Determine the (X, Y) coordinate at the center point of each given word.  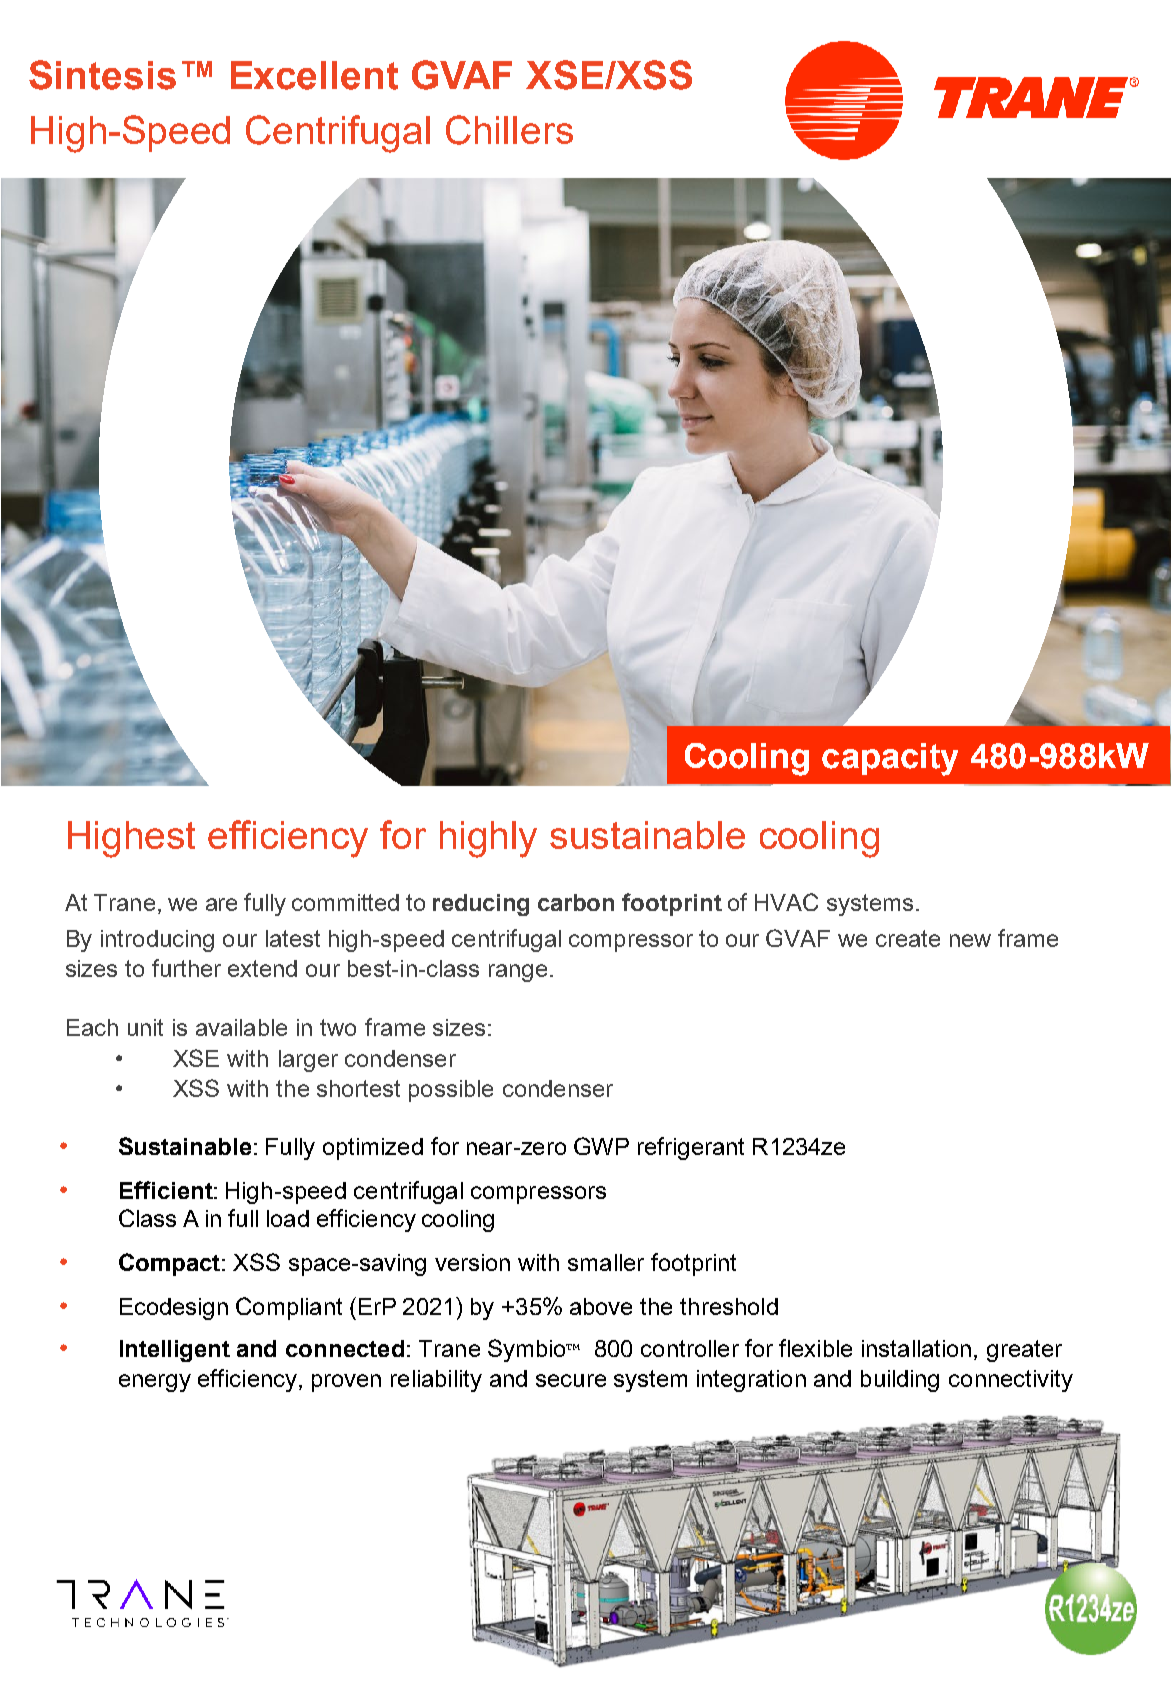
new (970, 940)
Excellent (314, 75)
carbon (576, 902)
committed (345, 902)
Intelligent (175, 1351)
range (518, 973)
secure (571, 1380)
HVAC (786, 902)
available (241, 1027)
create (908, 938)
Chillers (509, 130)
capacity (890, 759)
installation (916, 1348)
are (221, 904)
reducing (481, 905)
